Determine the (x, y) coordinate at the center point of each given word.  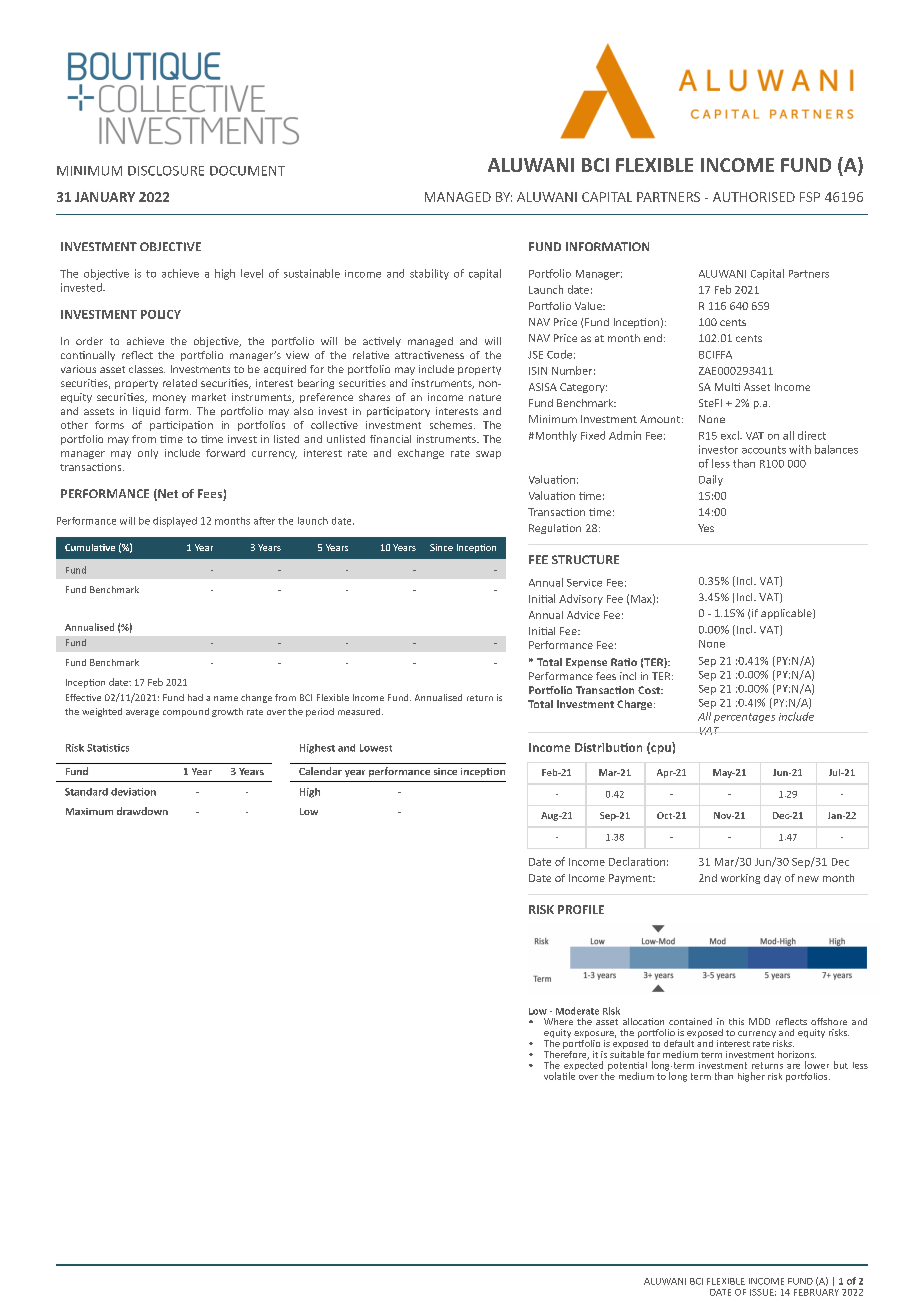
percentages (744, 718)
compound (186, 712)
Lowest (376, 748)
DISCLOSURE (166, 171)
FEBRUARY (816, 1292)
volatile (559, 1076)
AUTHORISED (754, 197)
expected (585, 1066)
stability (429, 274)
